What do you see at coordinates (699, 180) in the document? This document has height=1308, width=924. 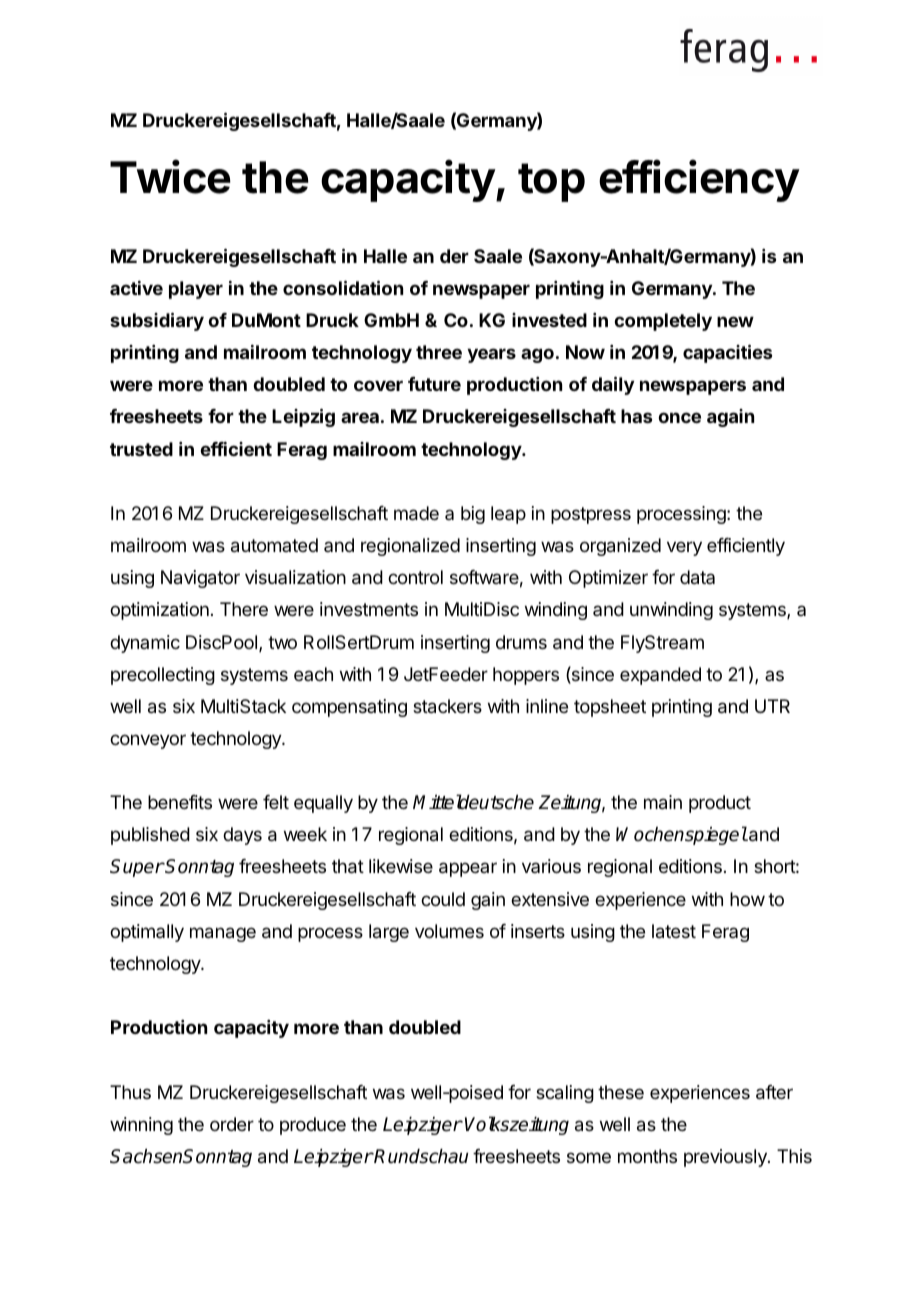 I see `efficiency` at bounding box center [699, 180].
